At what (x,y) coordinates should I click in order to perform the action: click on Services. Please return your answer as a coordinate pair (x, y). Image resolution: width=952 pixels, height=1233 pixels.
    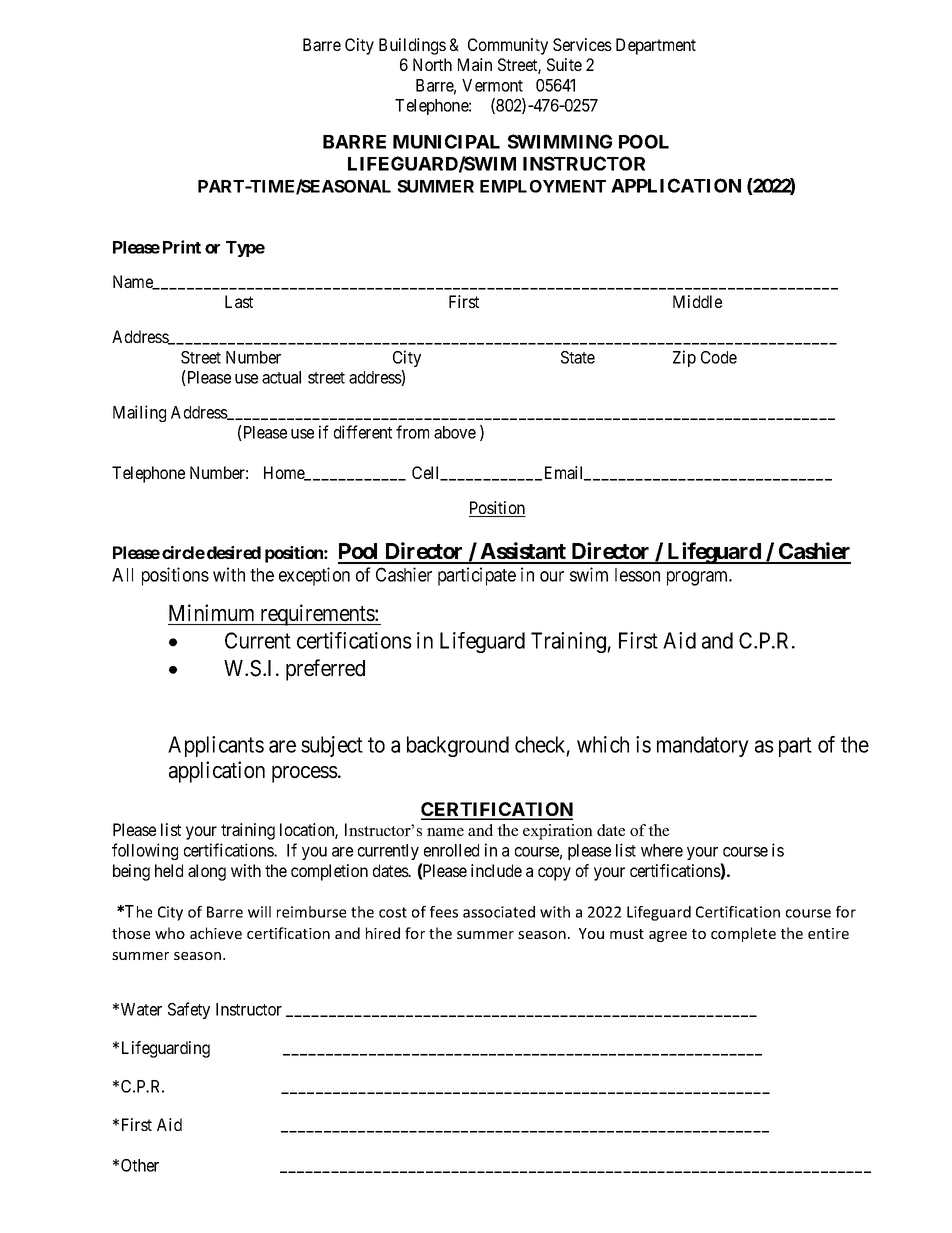
    Looking at the image, I should click on (582, 44).
